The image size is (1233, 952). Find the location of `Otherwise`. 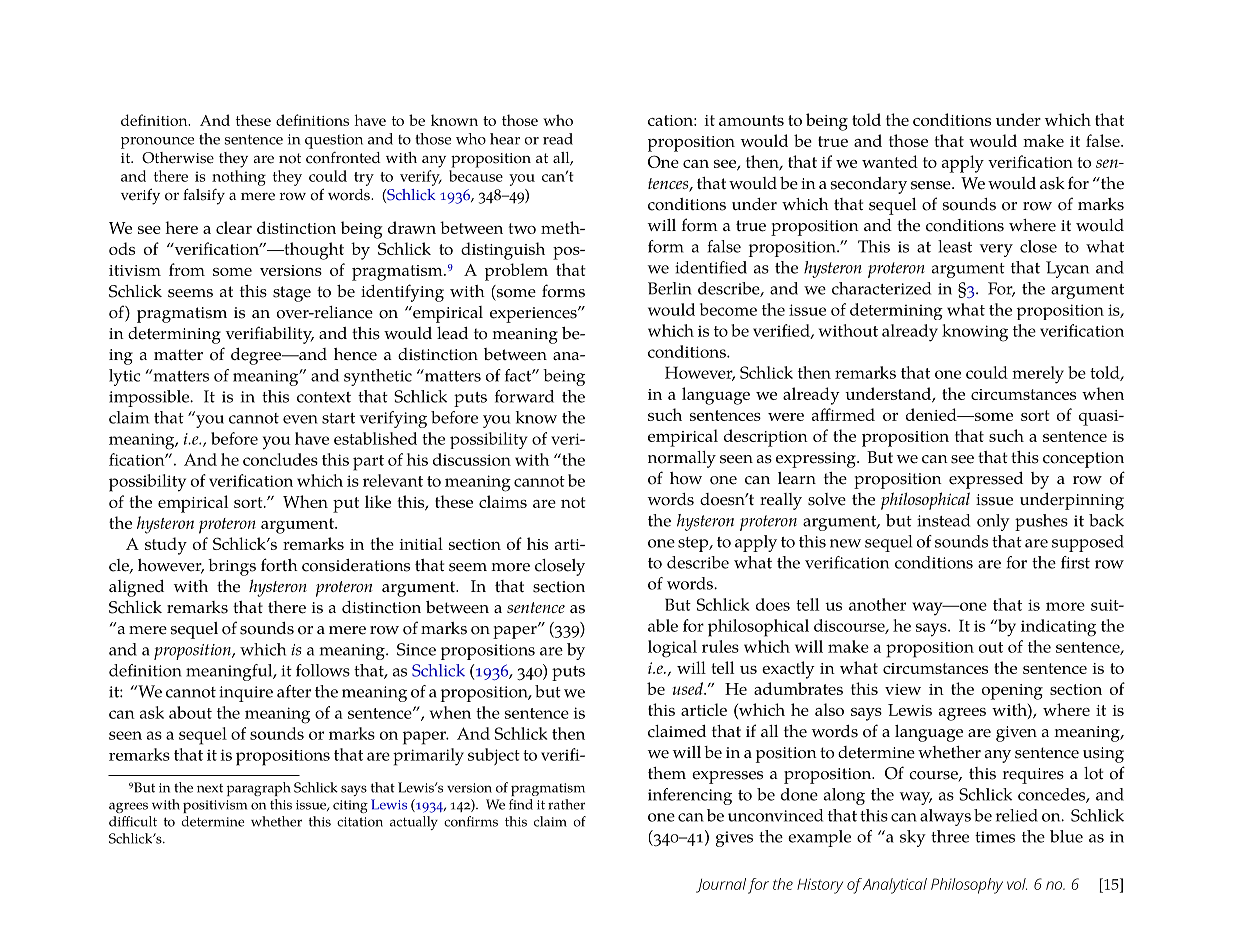

Otherwise is located at coordinates (178, 158).
